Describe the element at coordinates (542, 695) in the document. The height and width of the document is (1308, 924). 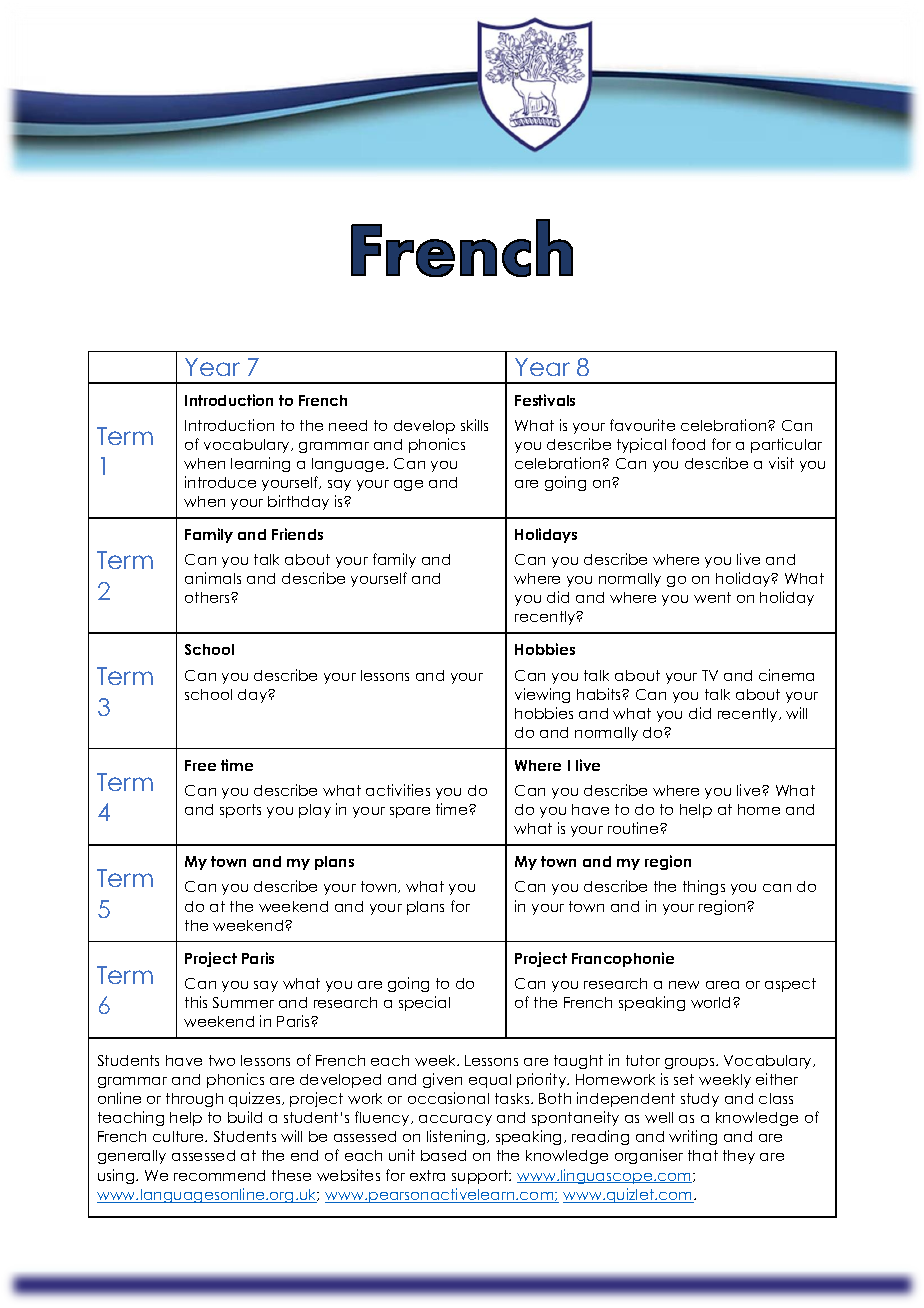
I see `viewing` at that location.
